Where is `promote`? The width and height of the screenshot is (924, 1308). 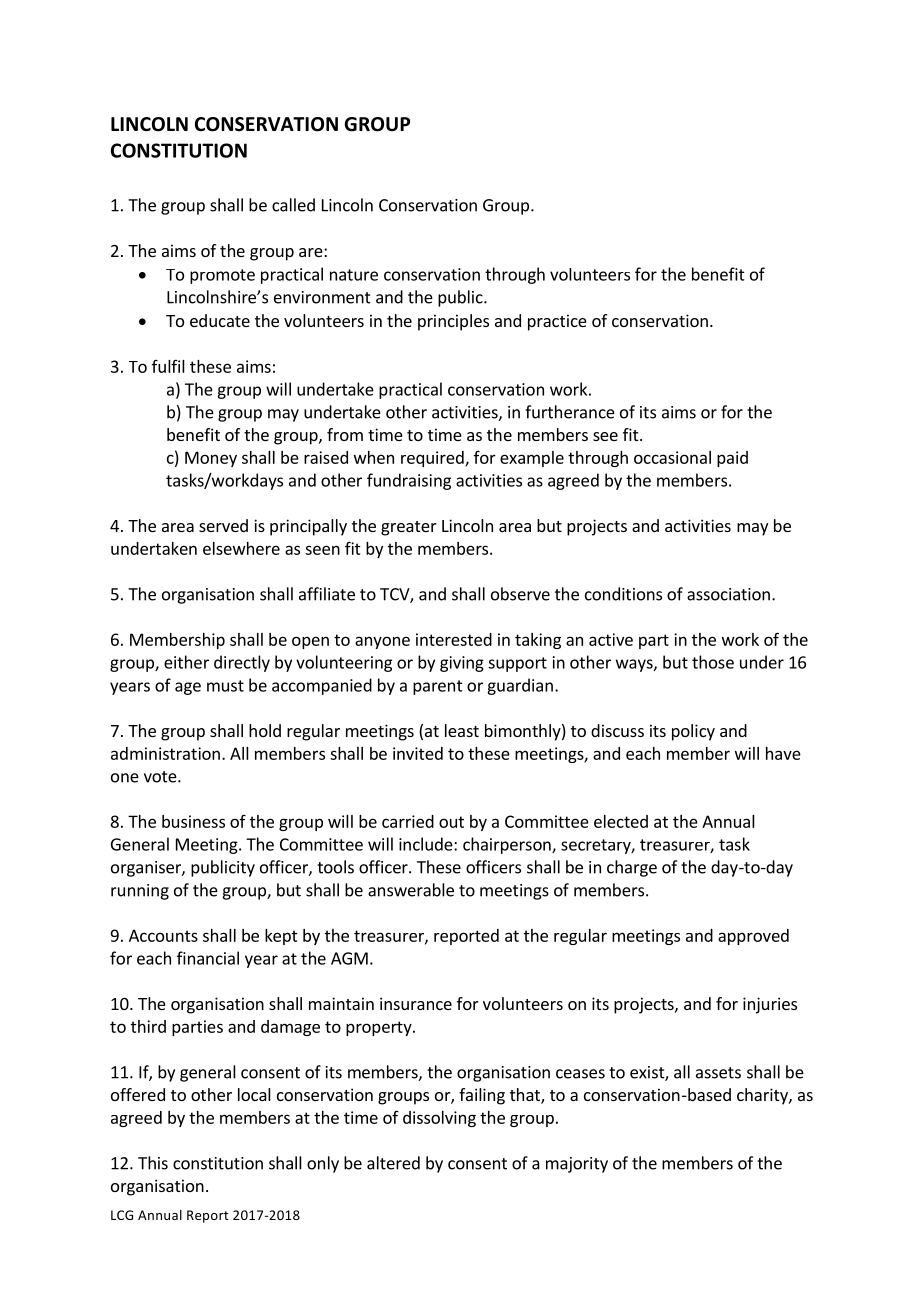
promote is located at coordinates (222, 276).
